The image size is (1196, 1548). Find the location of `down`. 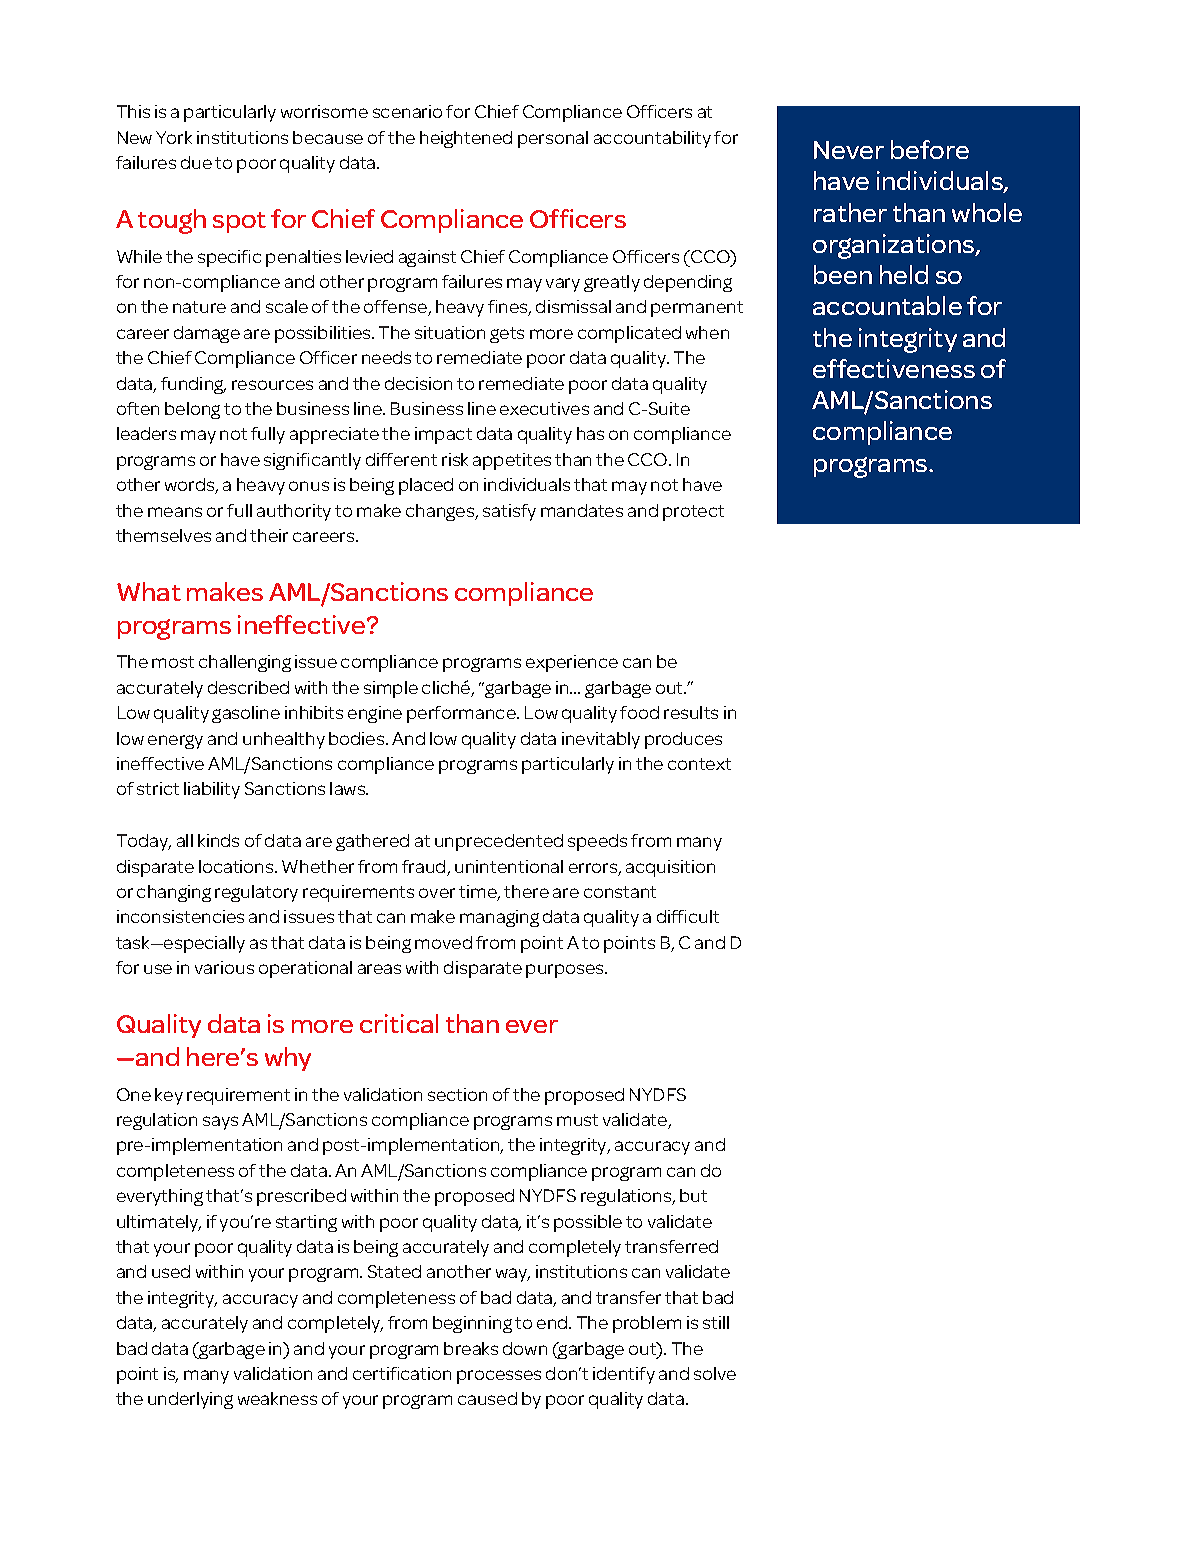

down is located at coordinates (525, 1348).
